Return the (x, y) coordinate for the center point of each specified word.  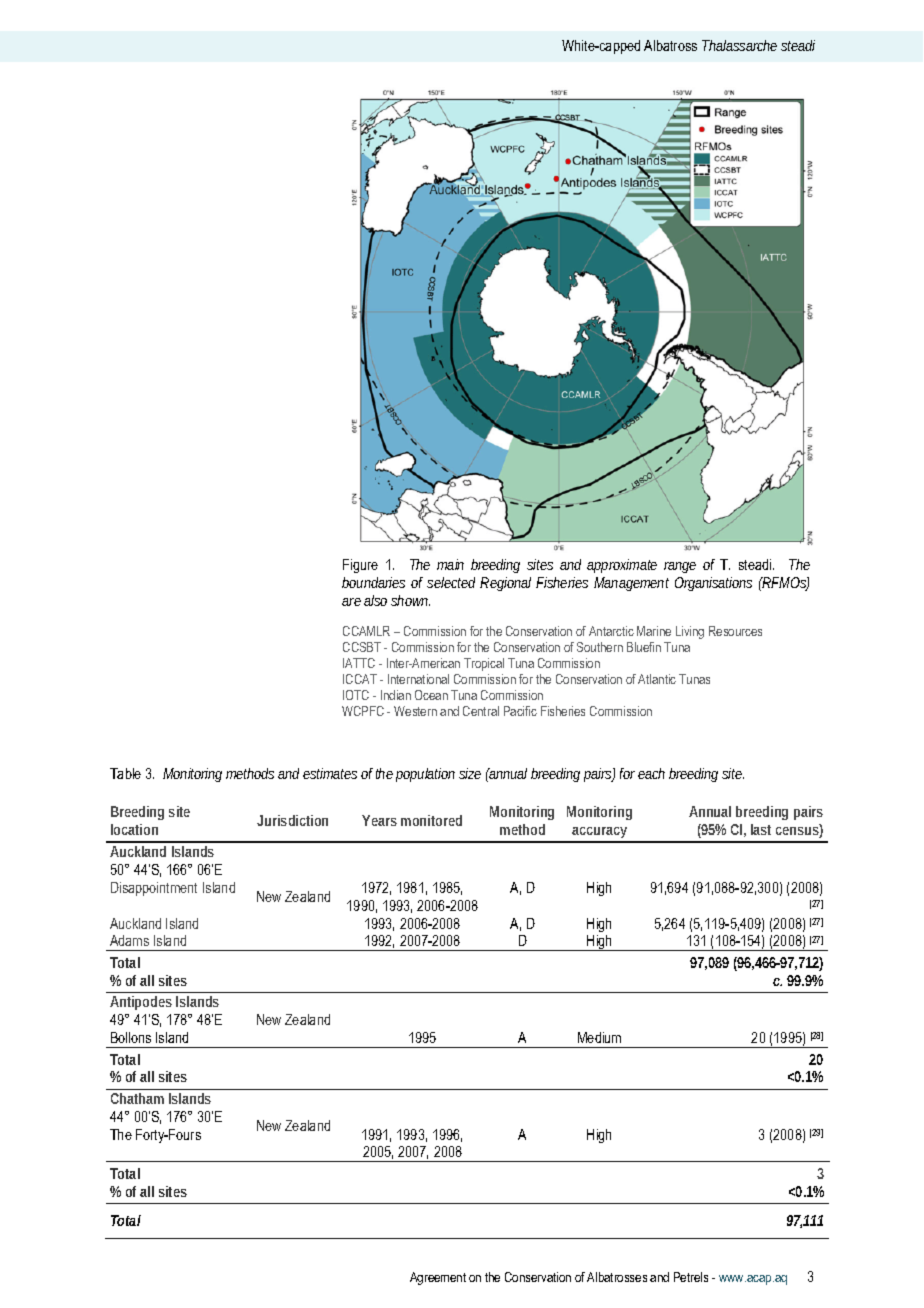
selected (451, 582)
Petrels (691, 1277)
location (134, 829)
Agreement (438, 1278)
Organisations (713, 584)
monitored (431, 820)
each (651, 773)
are (351, 602)
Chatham (137, 1098)
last (761, 829)
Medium (599, 1037)
